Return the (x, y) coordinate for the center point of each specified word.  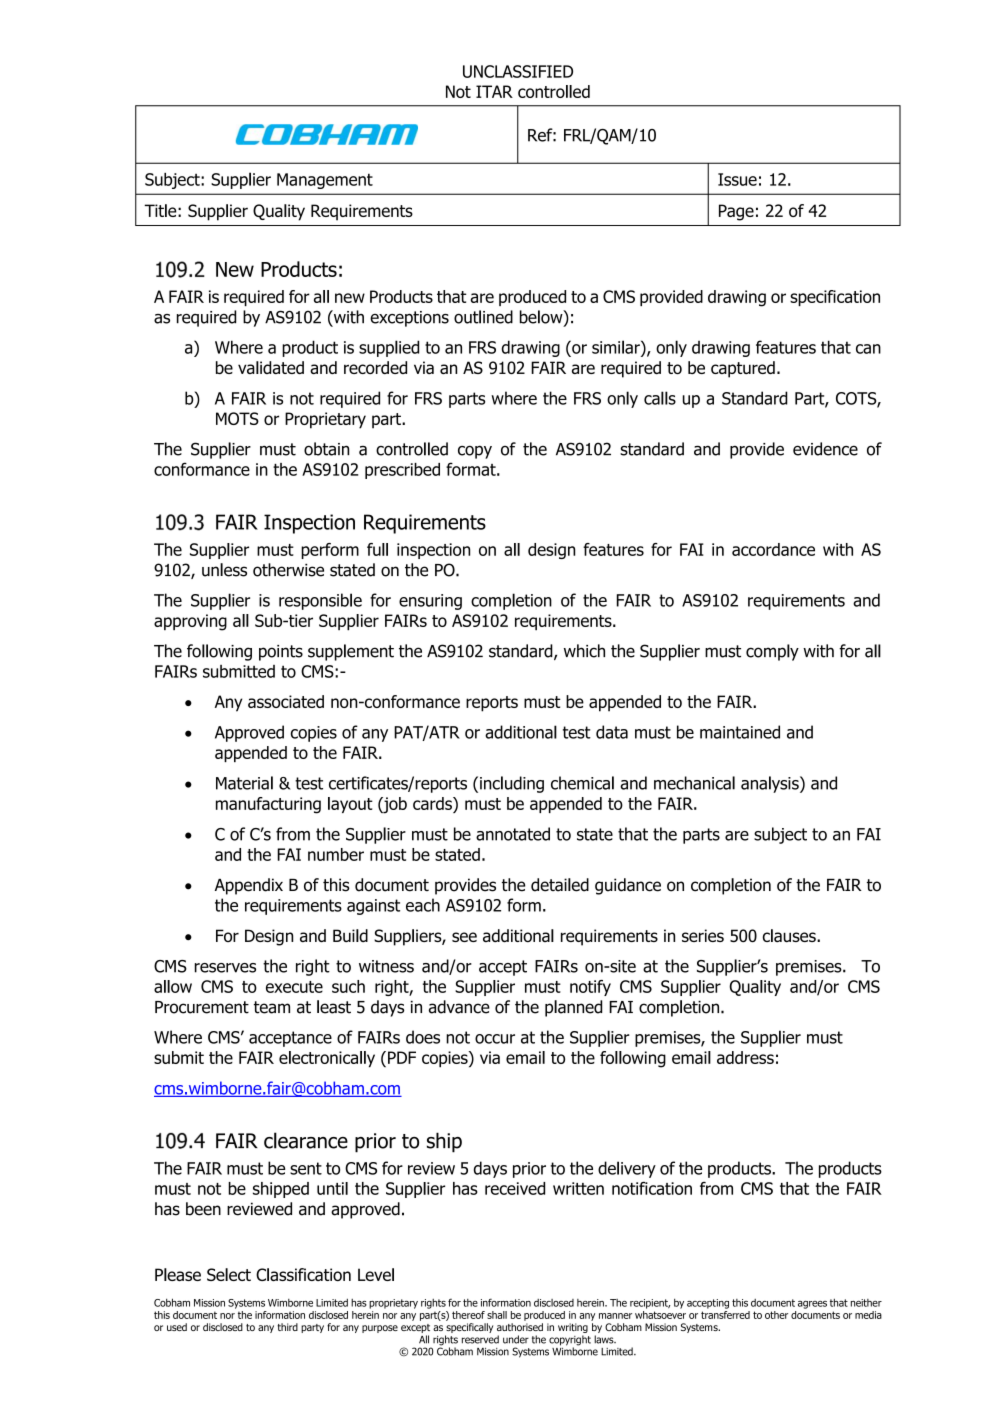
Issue (737, 179)
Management (325, 181)
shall (497, 1315)
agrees (812, 1305)
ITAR (494, 91)
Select (229, 1274)
